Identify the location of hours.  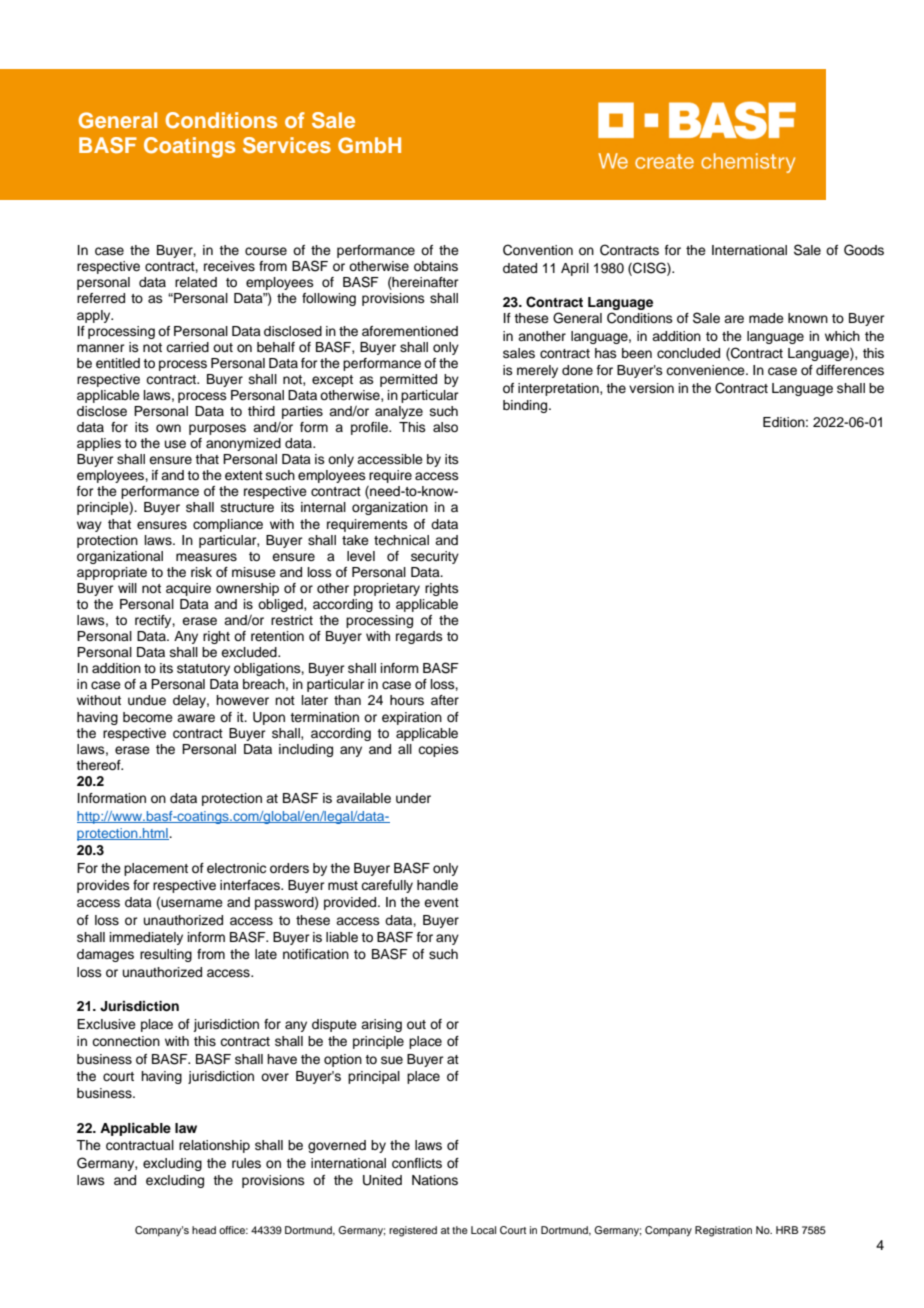
(407, 700).
